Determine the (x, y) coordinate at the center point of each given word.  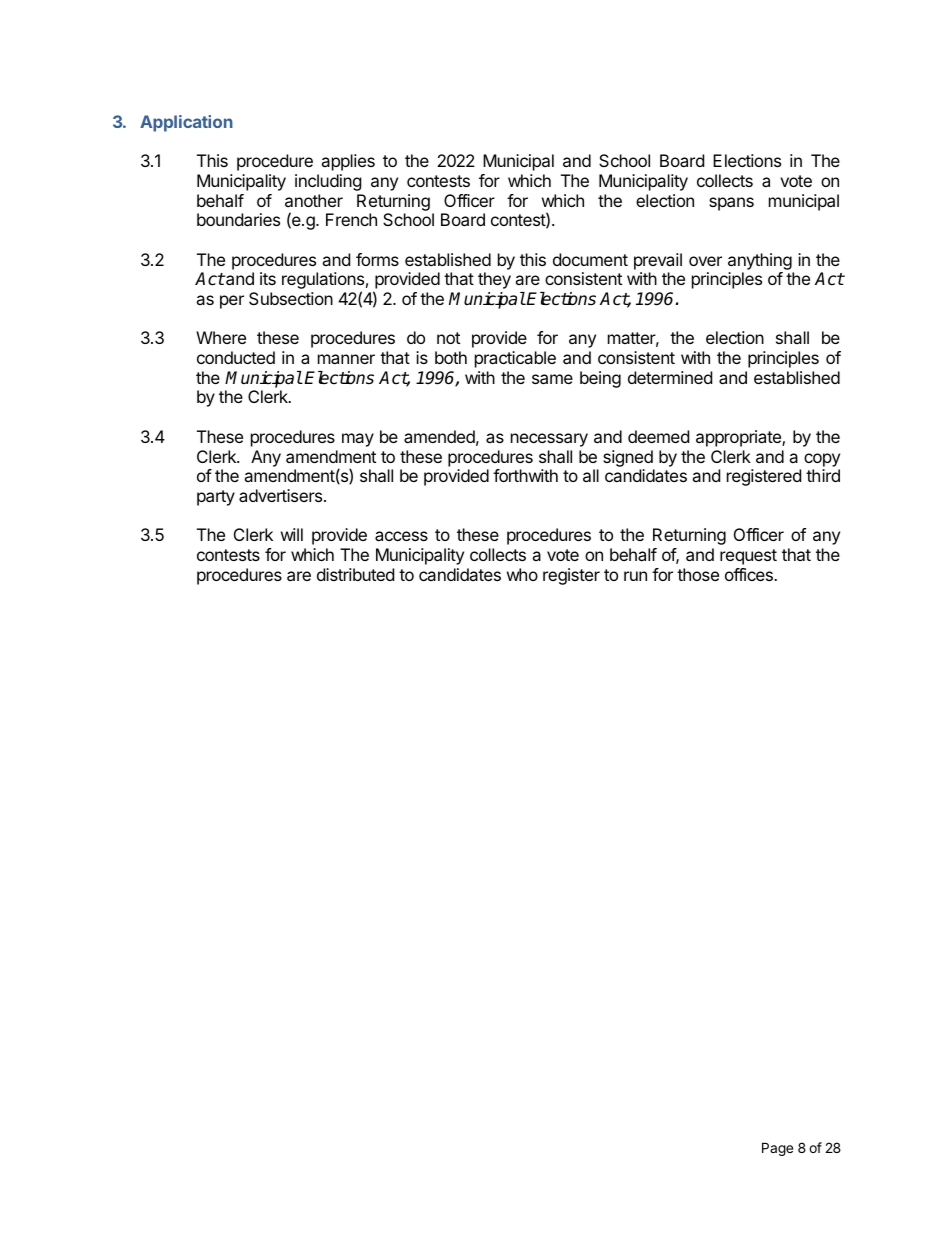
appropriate (739, 438)
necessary (549, 440)
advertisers (282, 495)
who (522, 574)
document (590, 259)
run (635, 576)
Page (777, 1149)
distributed (355, 574)
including (328, 182)
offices (750, 574)
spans (731, 204)
